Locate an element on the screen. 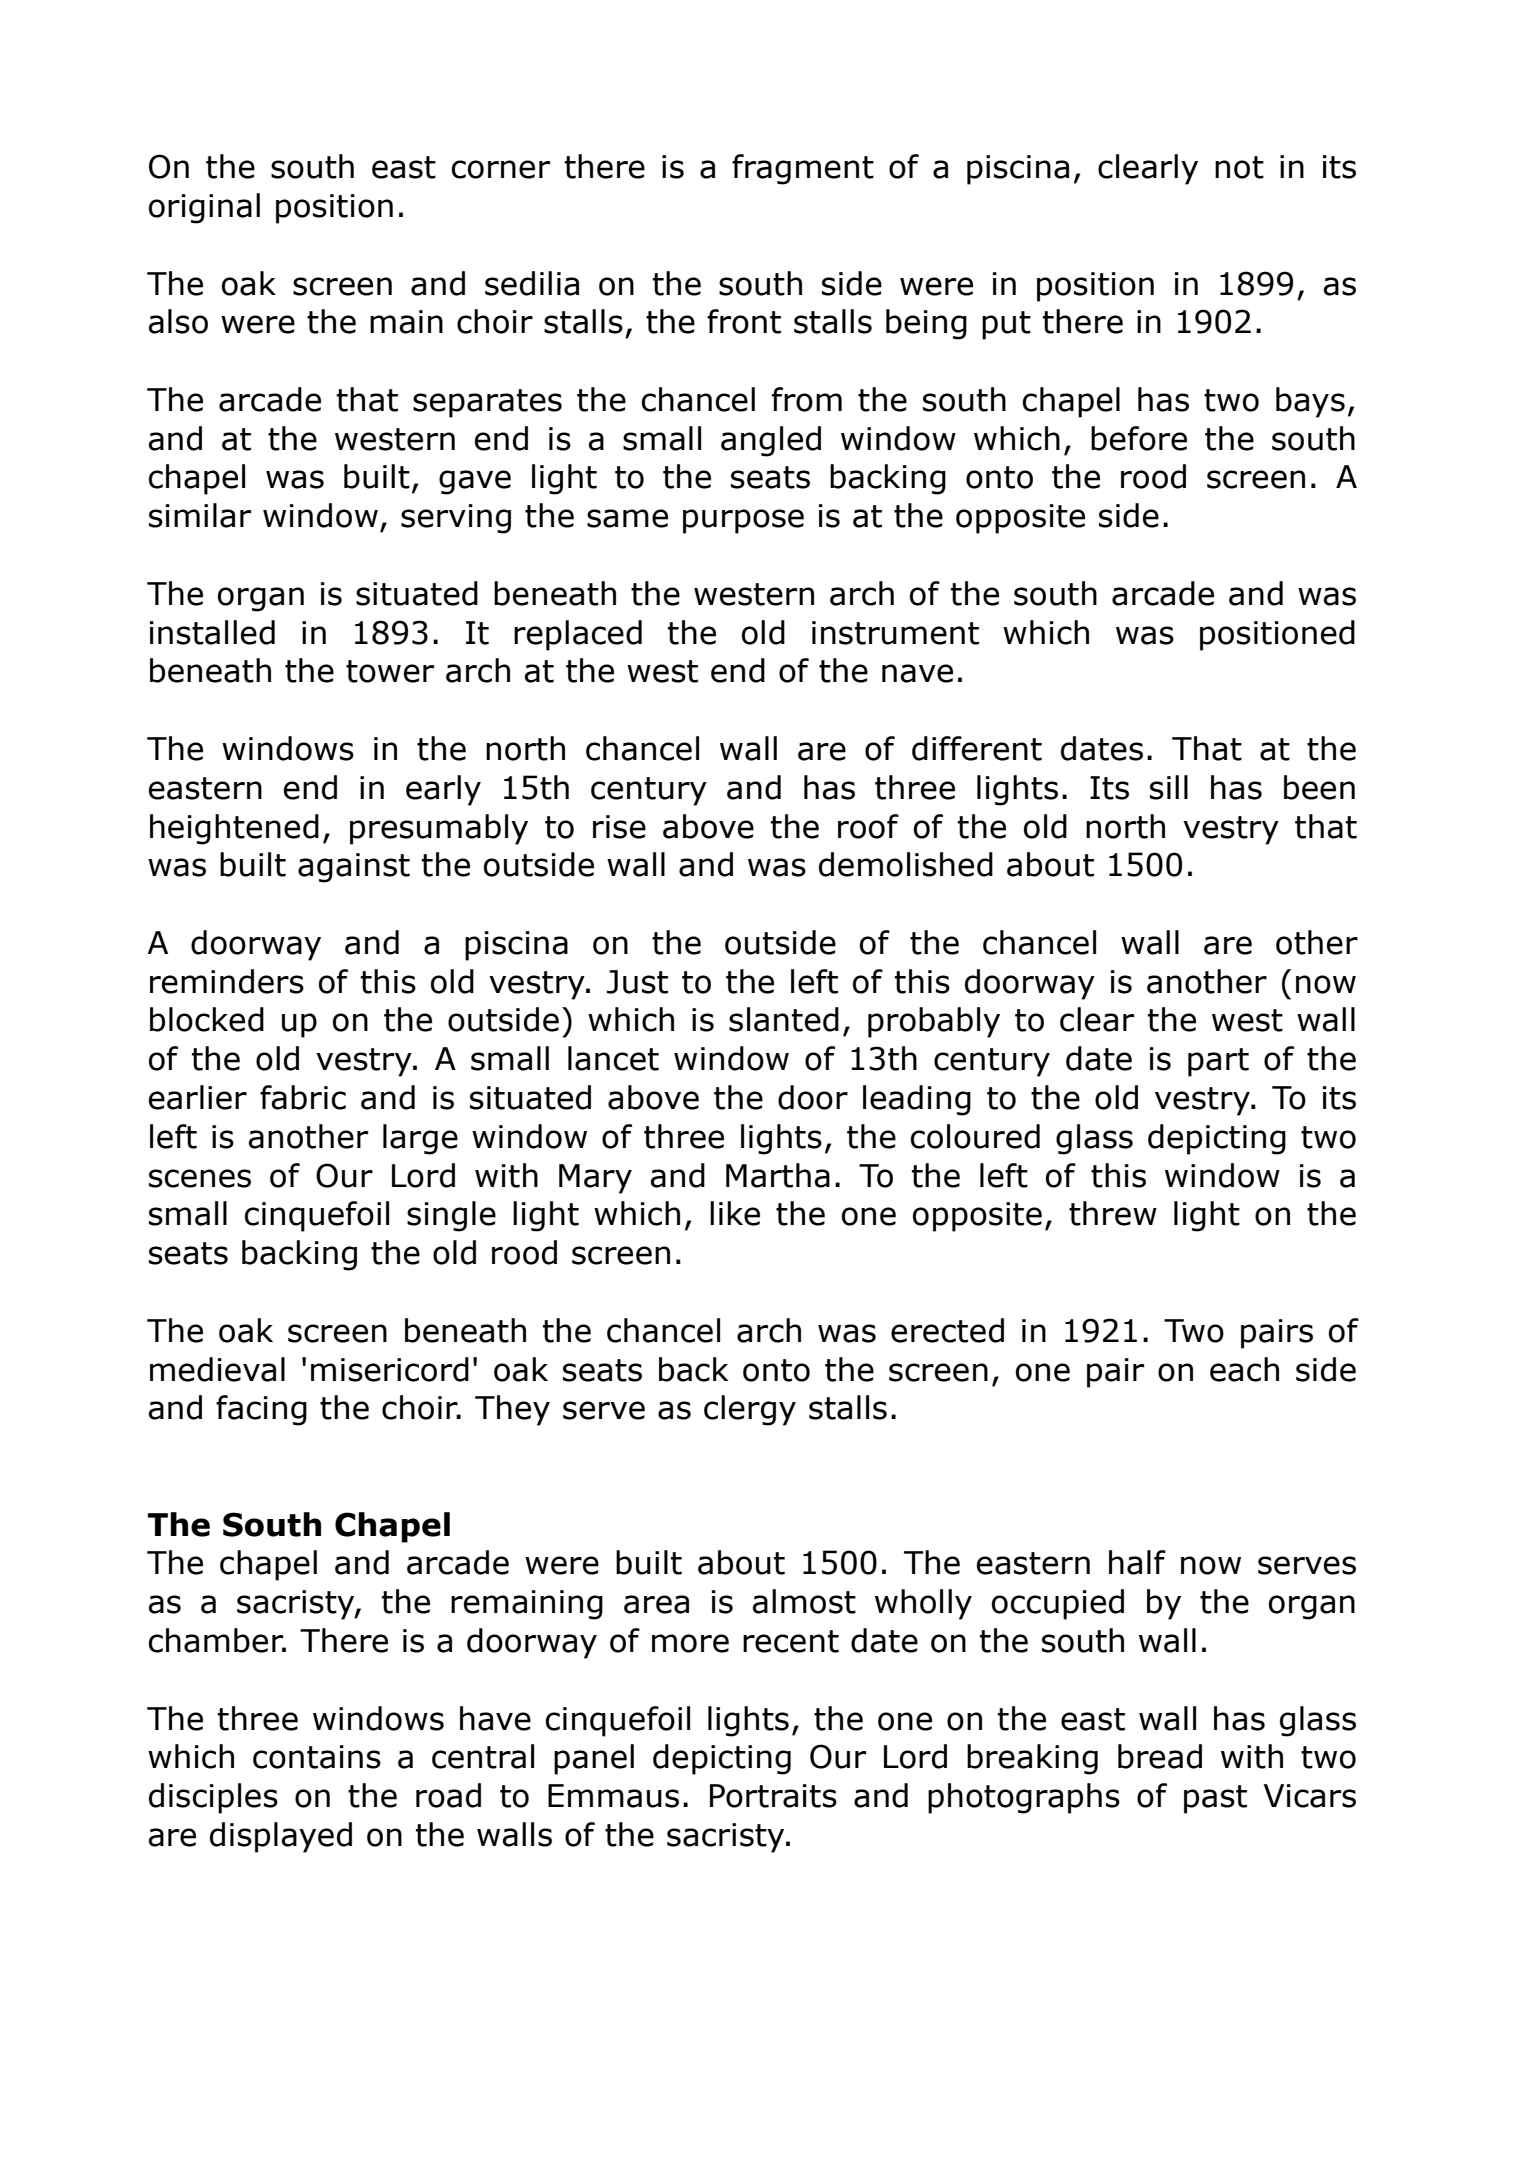 This screenshot has width=1539, height=2177. past is located at coordinates (1215, 1799).
